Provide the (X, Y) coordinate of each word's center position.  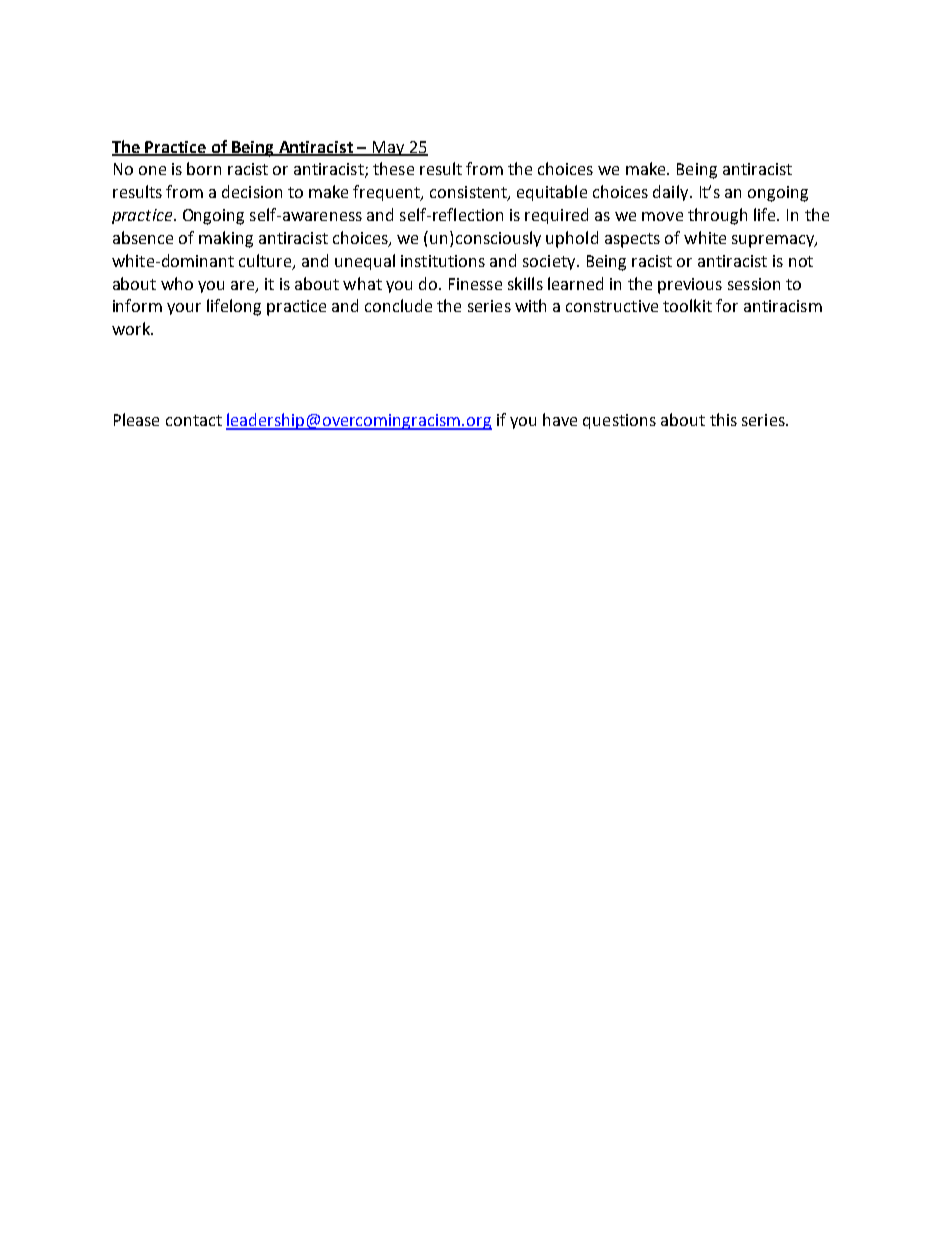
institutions (443, 261)
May (388, 148)
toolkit (687, 305)
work (132, 328)
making (226, 239)
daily (672, 193)
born (204, 168)
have (560, 419)
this (723, 419)
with (530, 305)
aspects (632, 240)
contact (194, 420)
